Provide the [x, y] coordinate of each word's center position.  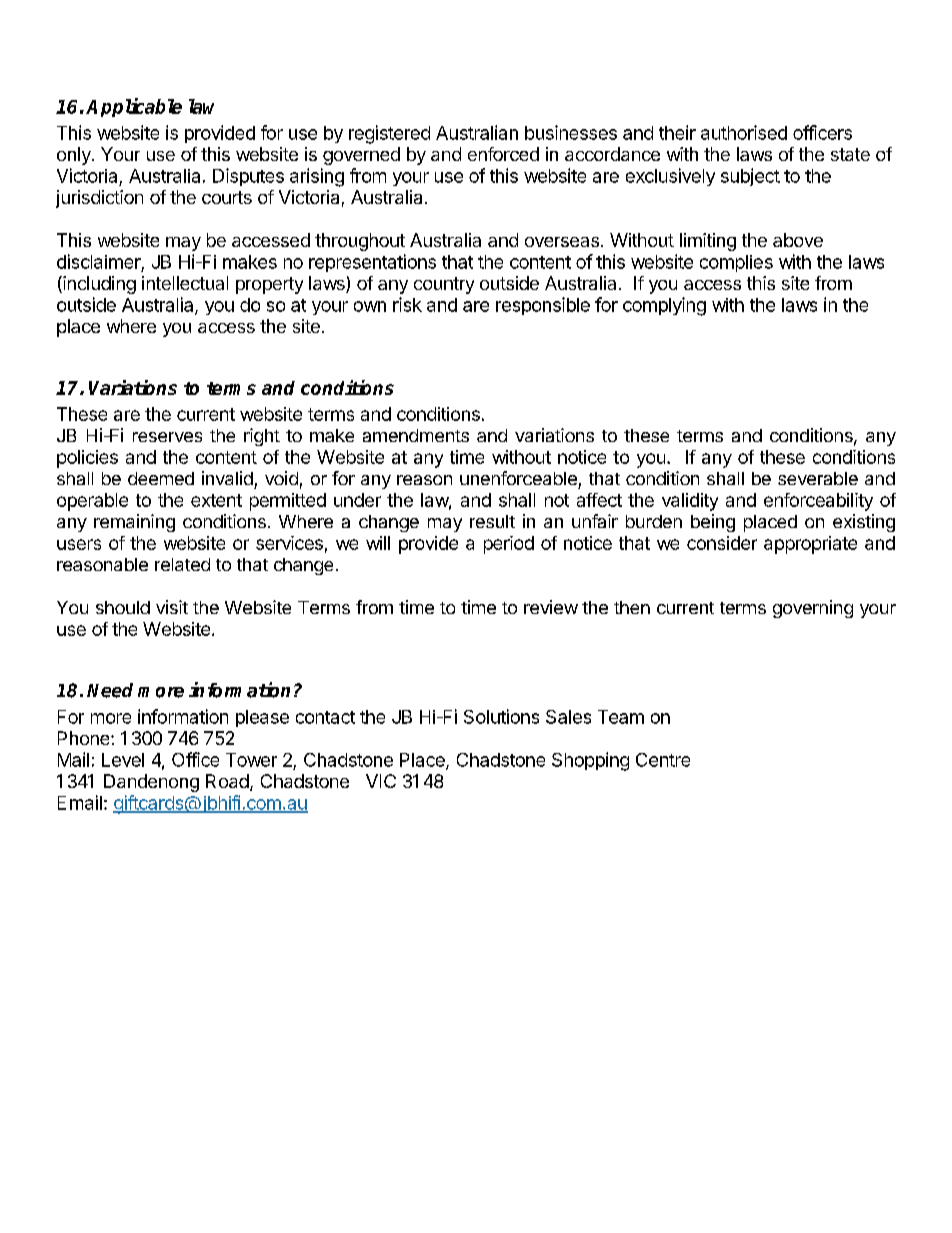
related [182, 564]
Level [123, 760]
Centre [663, 760]
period [509, 545]
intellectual [185, 283]
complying [664, 306]
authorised [744, 132]
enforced [503, 154]
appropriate [810, 545]
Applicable [134, 107]
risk [407, 304]
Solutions [501, 716]
